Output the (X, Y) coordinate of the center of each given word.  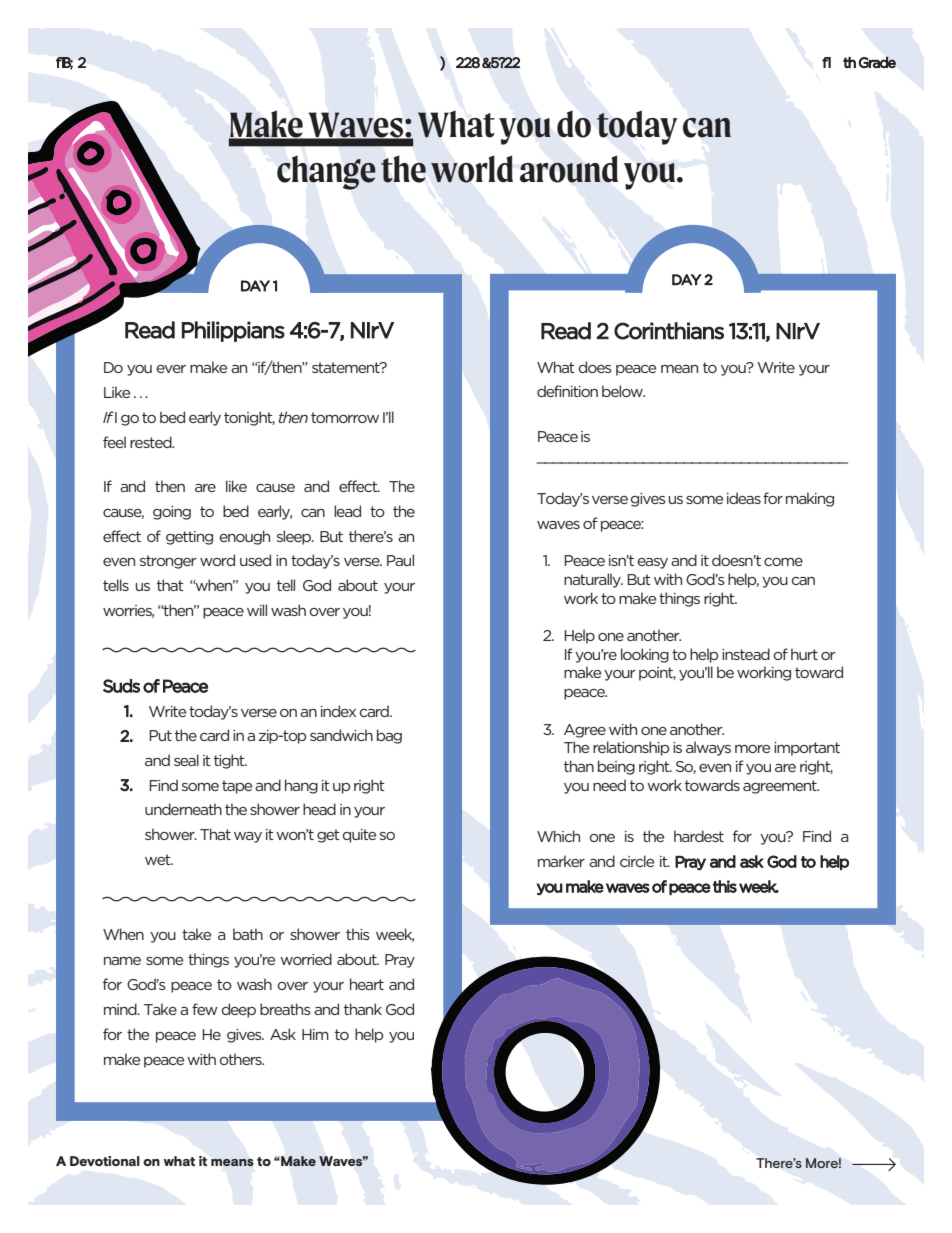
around (569, 169)
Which (558, 836)
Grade (877, 62)
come (783, 562)
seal (186, 760)
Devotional (105, 1161)
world (472, 169)
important (807, 749)
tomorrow (345, 417)
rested (152, 442)
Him (315, 1034)
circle (637, 861)
